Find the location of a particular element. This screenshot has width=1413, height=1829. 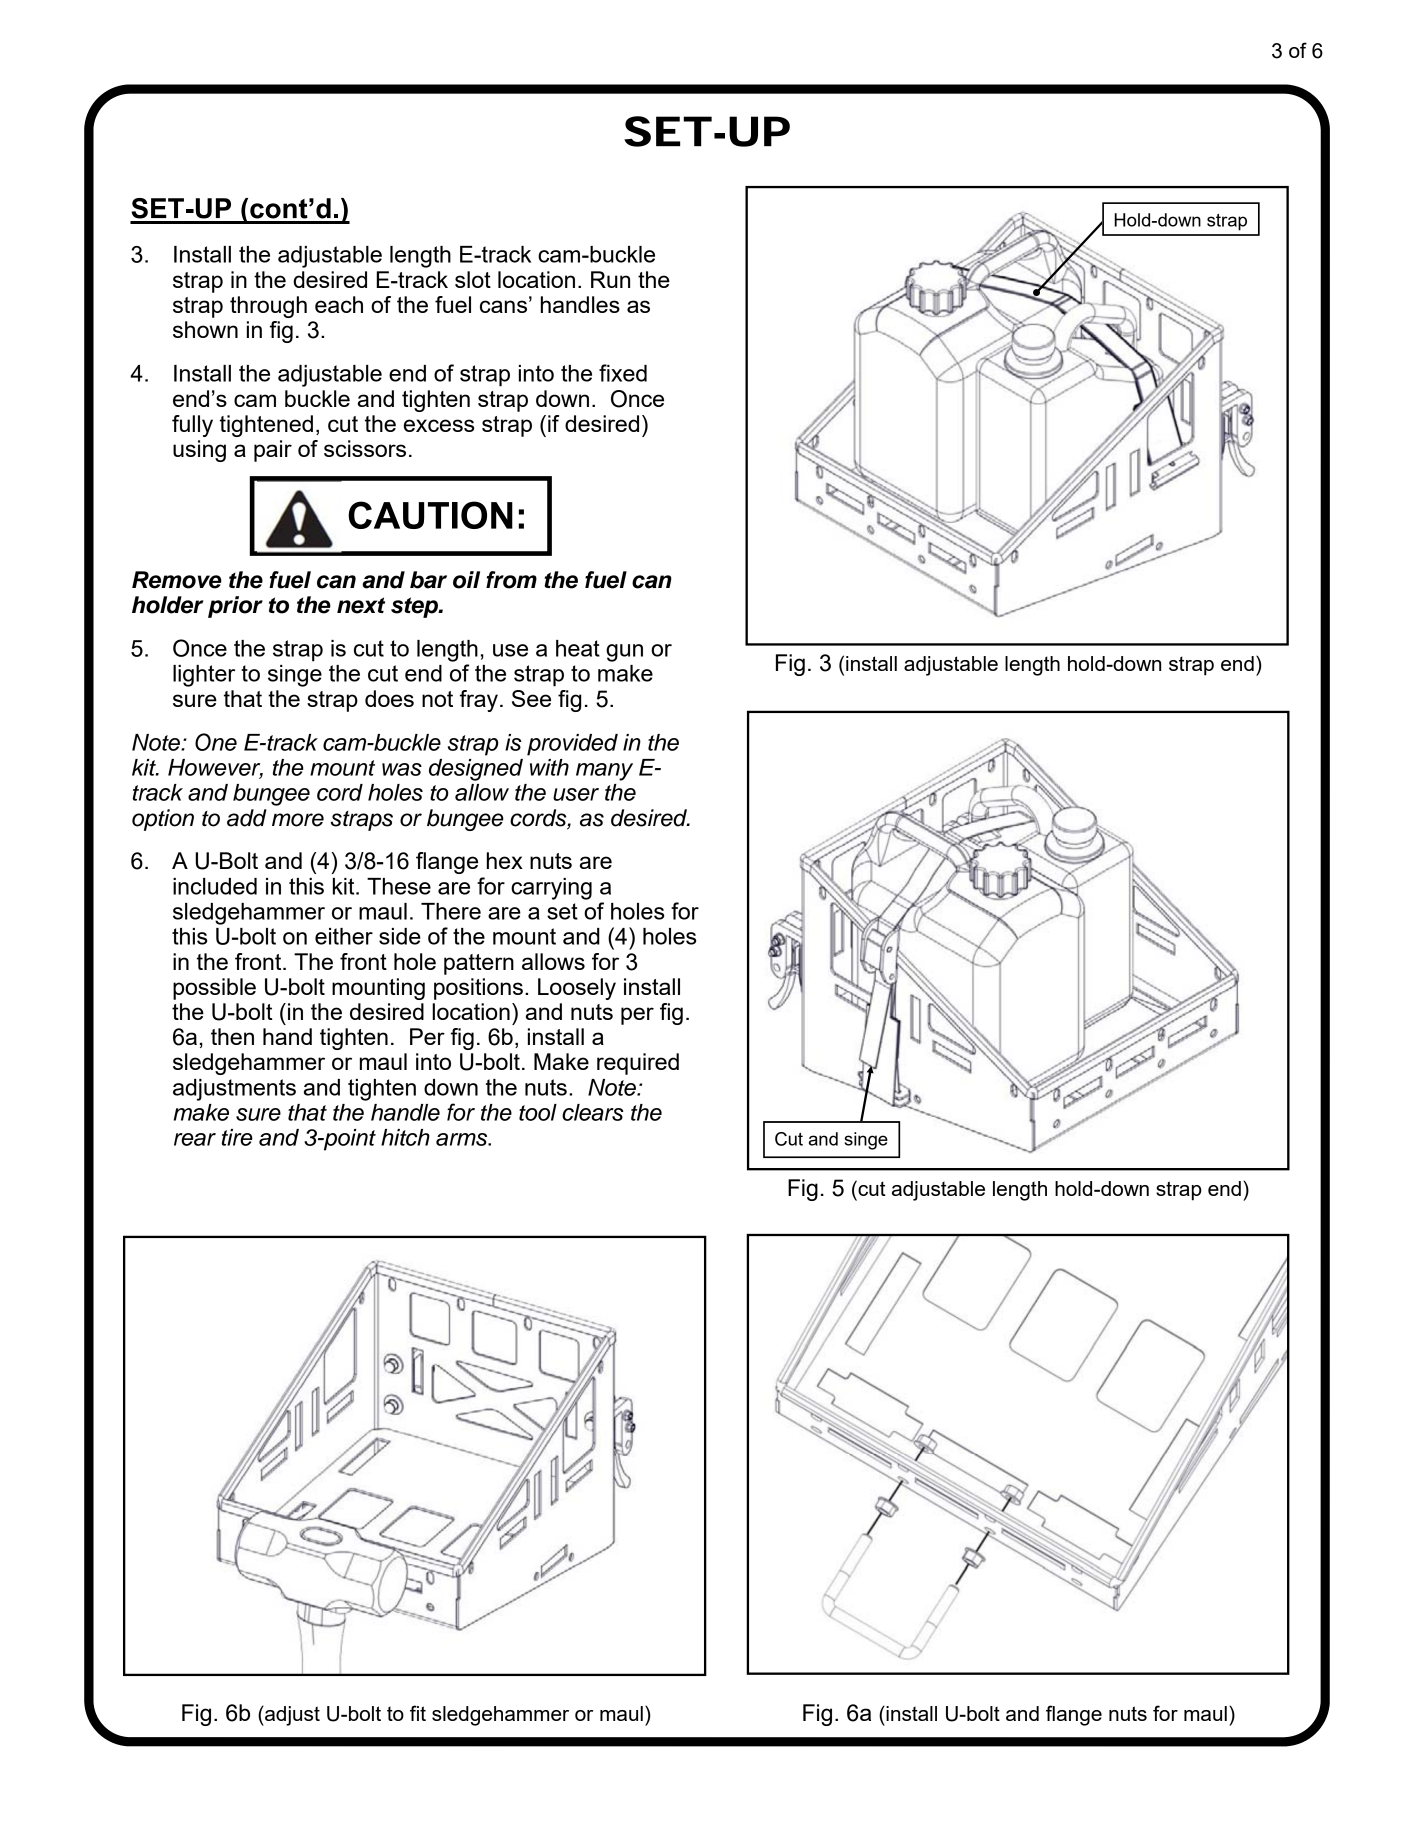

fit is located at coordinates (418, 1713).
